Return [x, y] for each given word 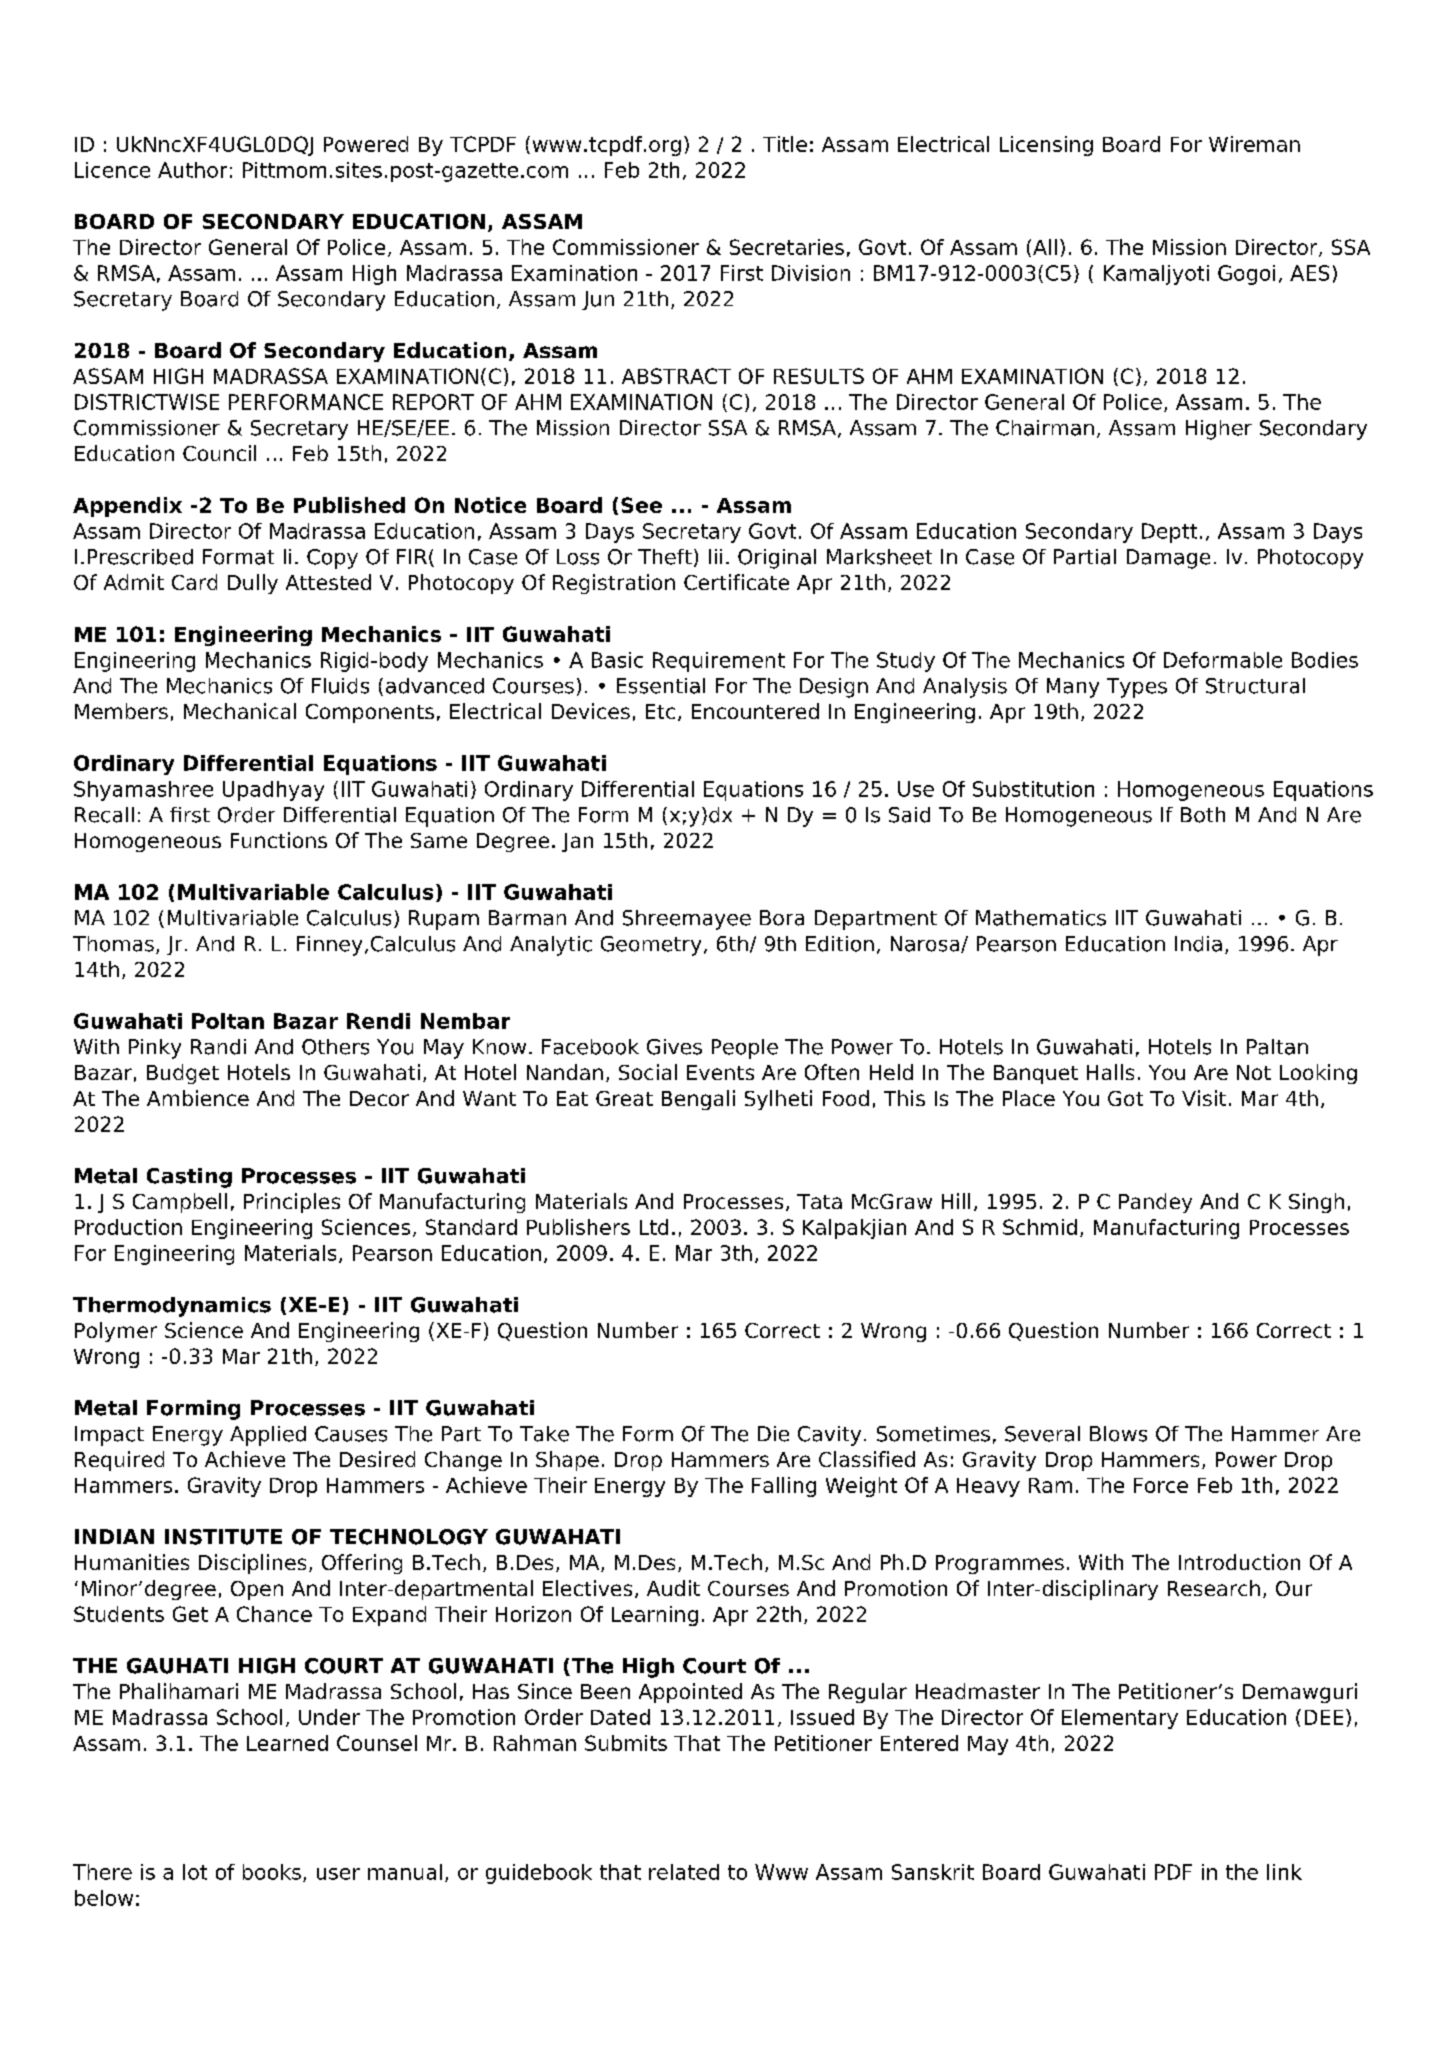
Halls [1110, 1072]
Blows [1118, 1434]
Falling [784, 1487]
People [745, 1049]
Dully [253, 584]
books [272, 1872]
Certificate [736, 582]
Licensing [1046, 146]
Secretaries [787, 247]
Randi [218, 1047]
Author [192, 170]
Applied [268, 1436]
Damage [1168, 559]
